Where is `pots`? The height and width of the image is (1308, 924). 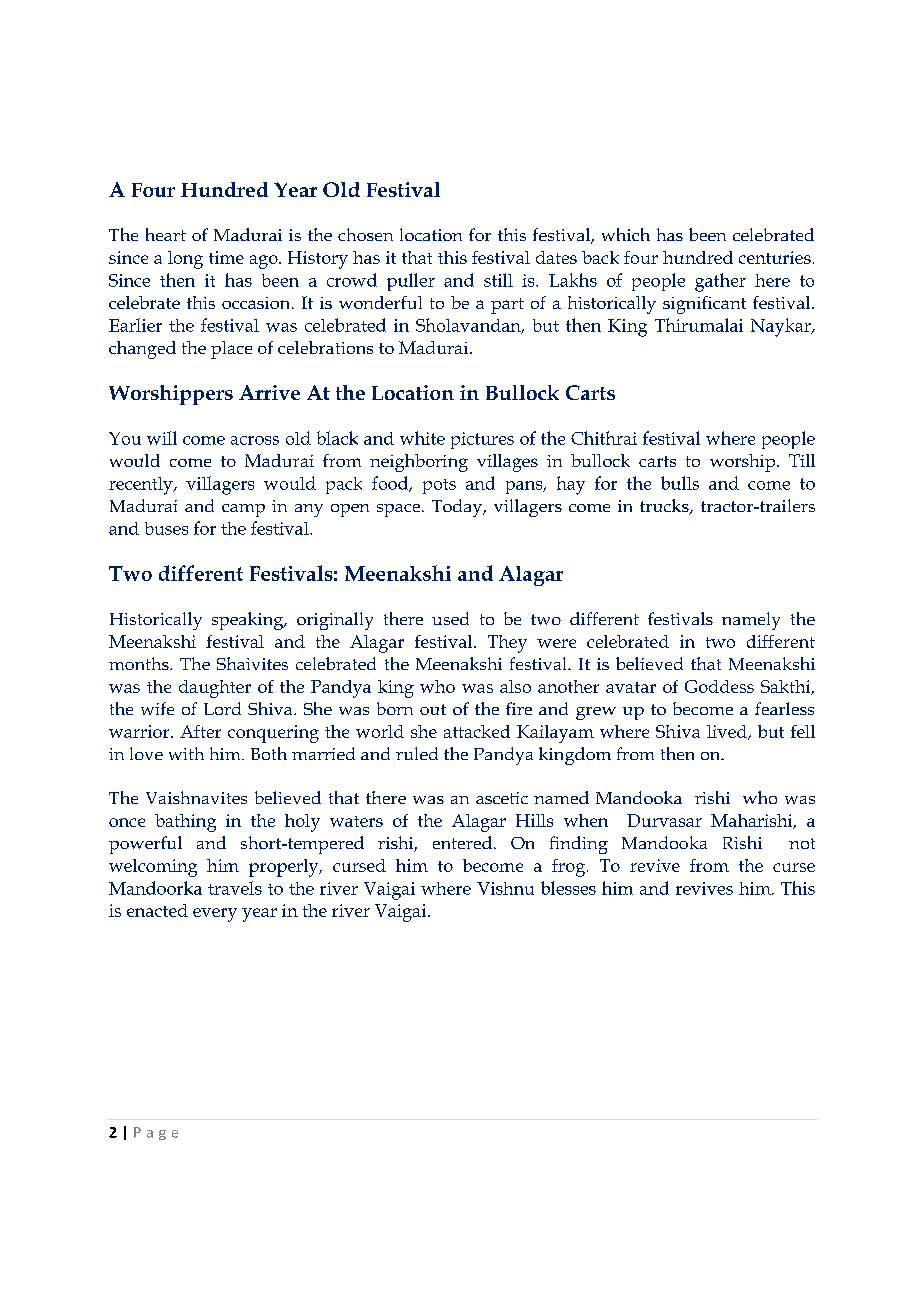
pots is located at coordinates (439, 486).
